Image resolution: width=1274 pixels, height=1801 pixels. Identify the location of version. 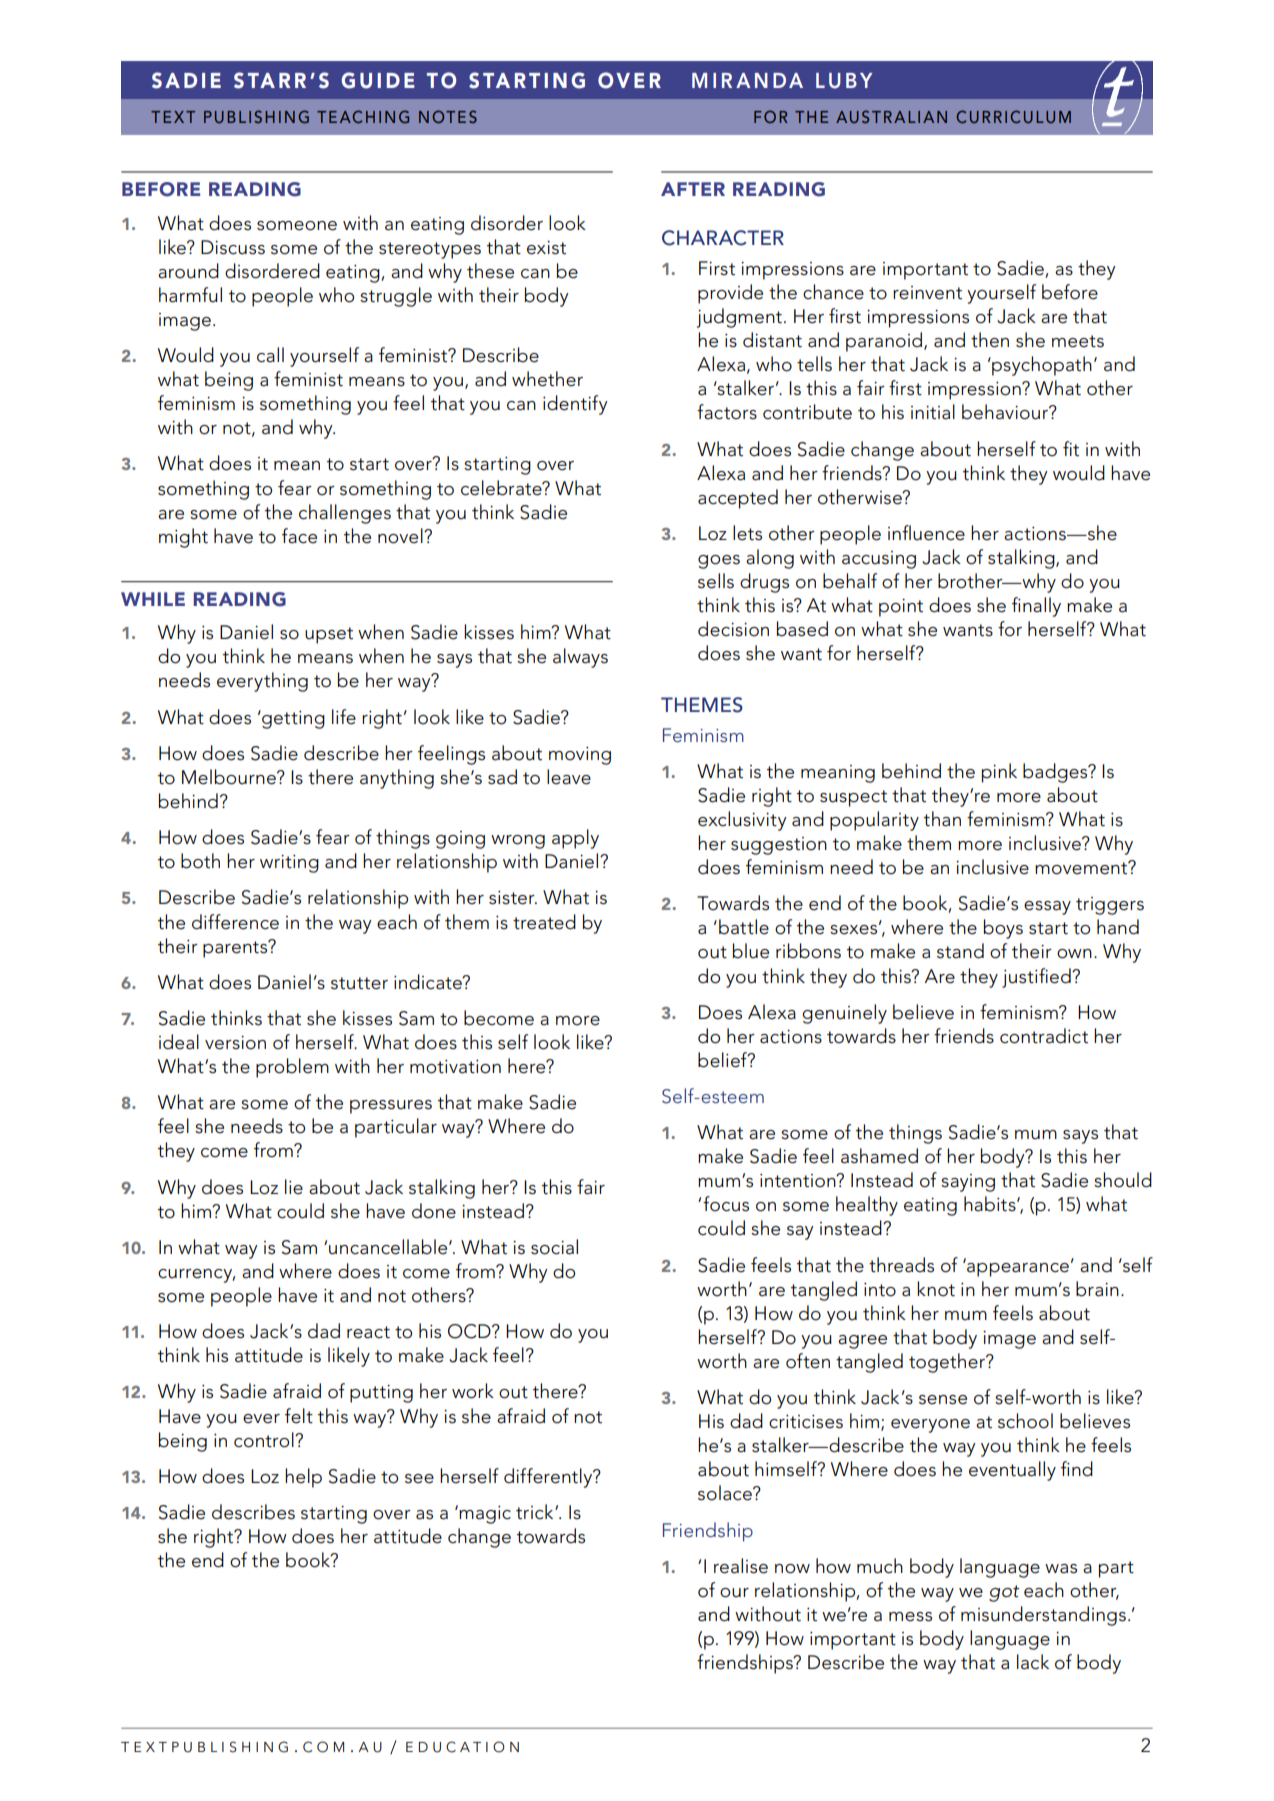
(235, 1043).
